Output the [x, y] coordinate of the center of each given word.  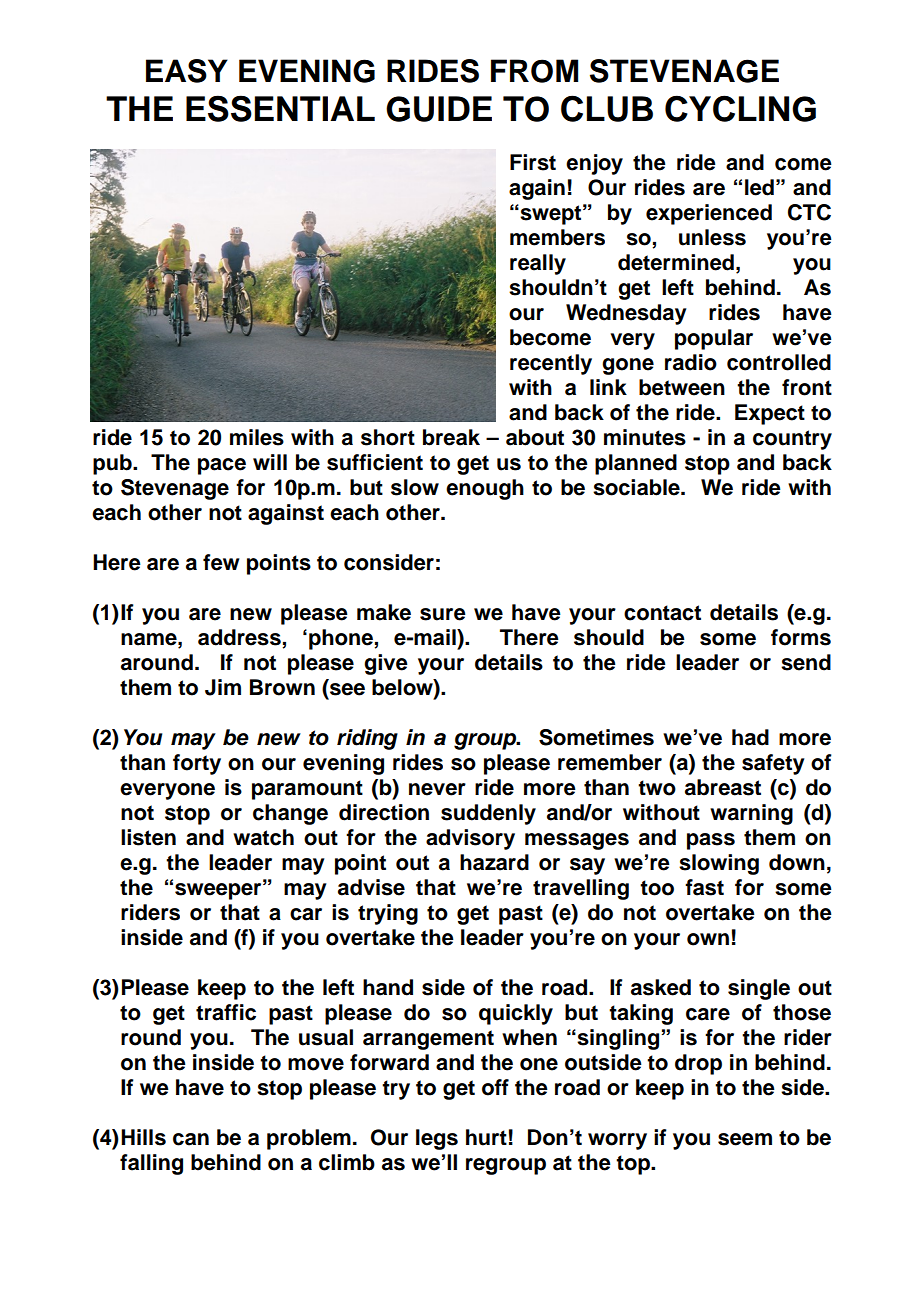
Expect [770, 414]
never [437, 789]
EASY [187, 71]
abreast [723, 787]
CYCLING [740, 108]
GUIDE [439, 109]
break [451, 437]
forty [197, 764]
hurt [486, 1137]
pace [222, 466]
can [191, 1139]
